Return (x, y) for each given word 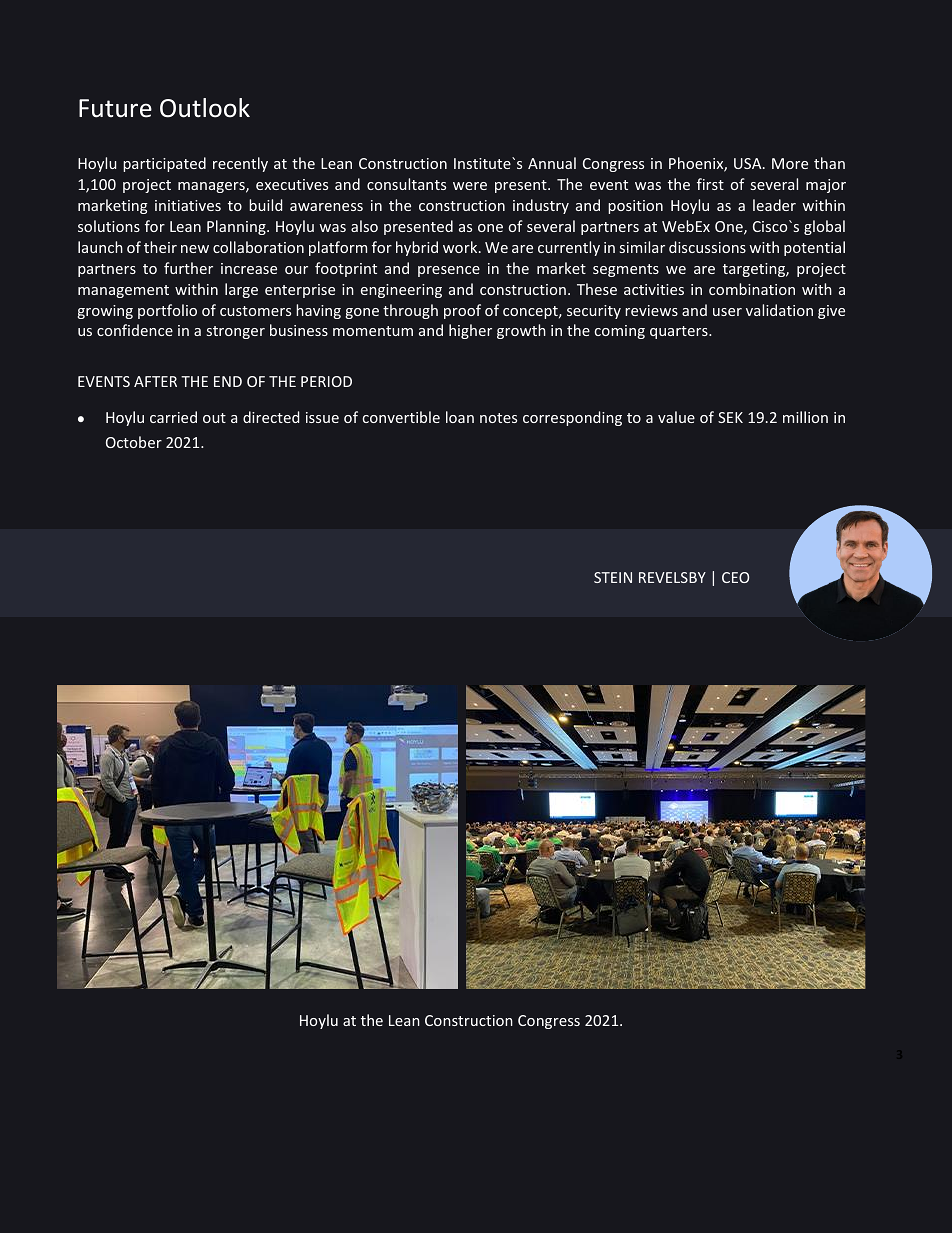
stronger (236, 332)
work (461, 247)
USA (749, 163)
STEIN (613, 577)
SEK (730, 417)
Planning (237, 227)
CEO (735, 577)
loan (460, 417)
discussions (707, 247)
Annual (552, 163)
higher (470, 331)
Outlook (205, 108)
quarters (680, 332)
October (134, 442)
